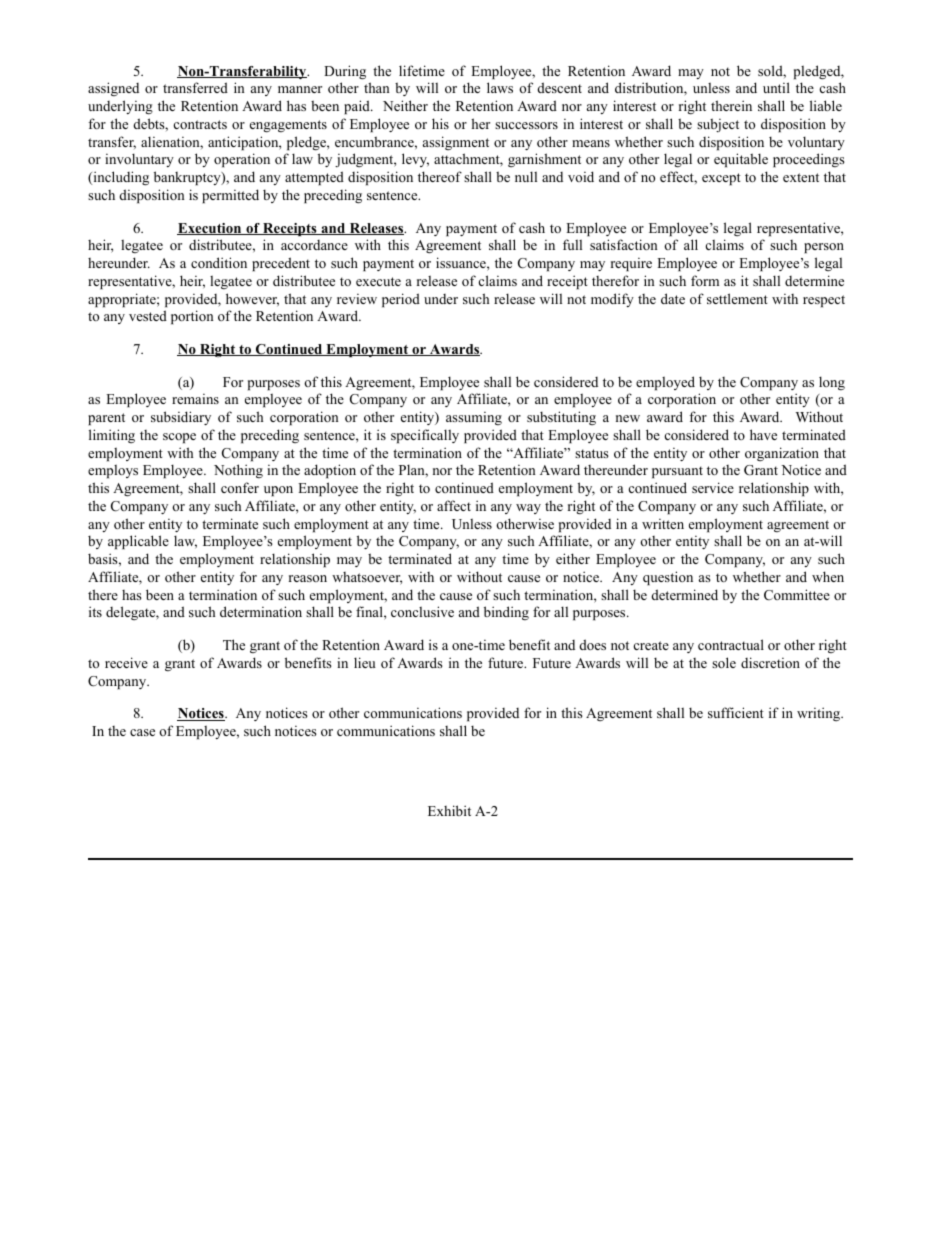 Image resolution: width=952 pixels, height=1233 pixels. I want to click on applicable, so click(138, 542).
